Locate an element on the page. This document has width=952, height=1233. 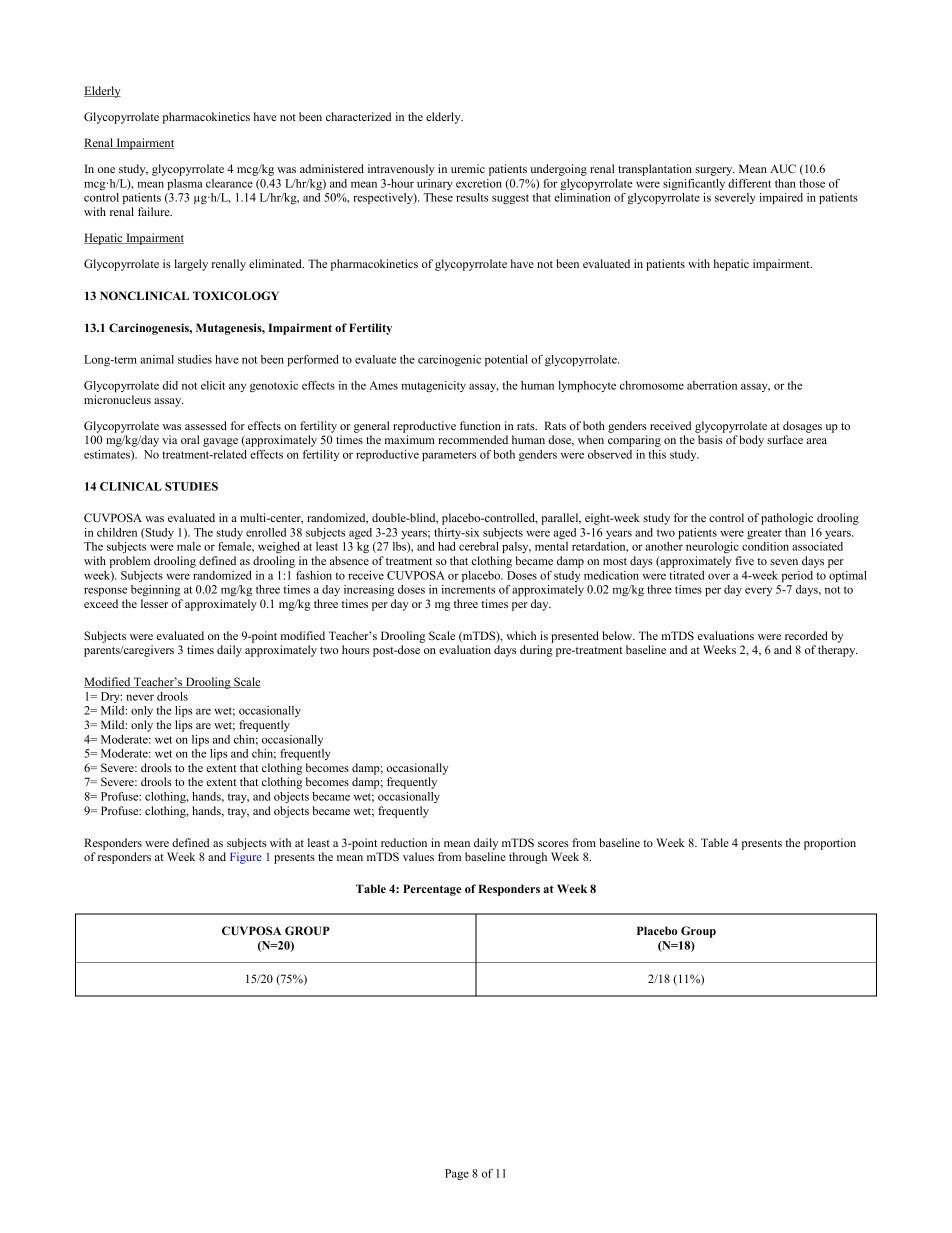
AUC is located at coordinates (783, 168).
